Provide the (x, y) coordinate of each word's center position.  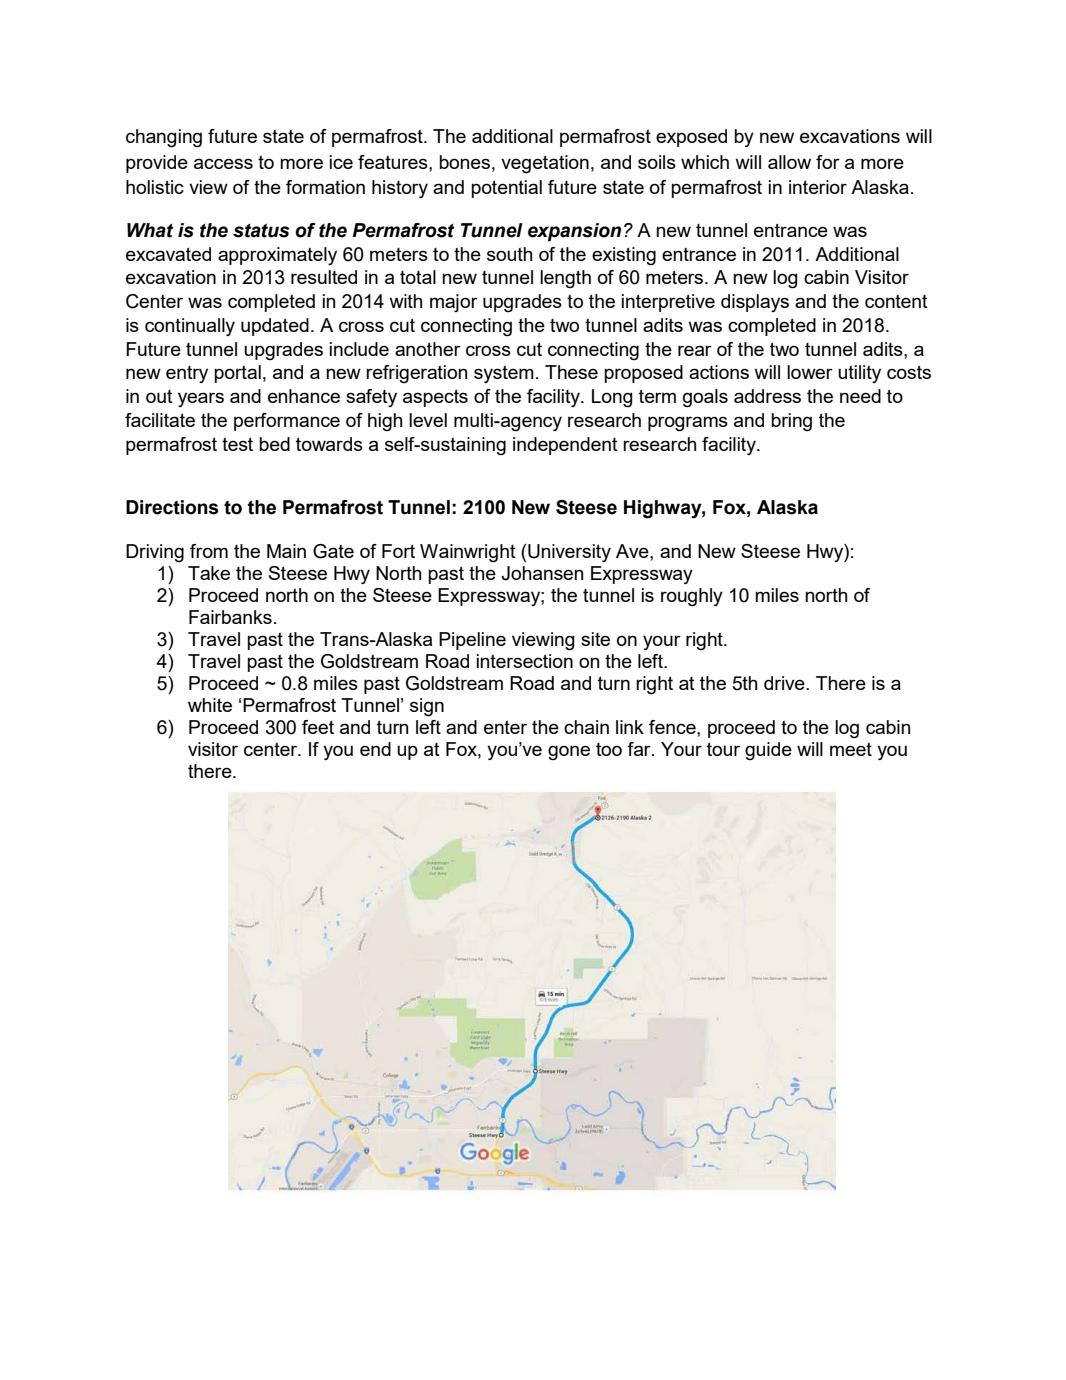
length (565, 279)
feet (318, 727)
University (569, 553)
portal (237, 374)
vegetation (545, 164)
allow (789, 162)
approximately (277, 256)
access (223, 163)
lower (810, 372)
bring (791, 422)
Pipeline (472, 641)
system (504, 374)
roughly (692, 597)
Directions (172, 507)
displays (755, 303)
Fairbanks (230, 617)
